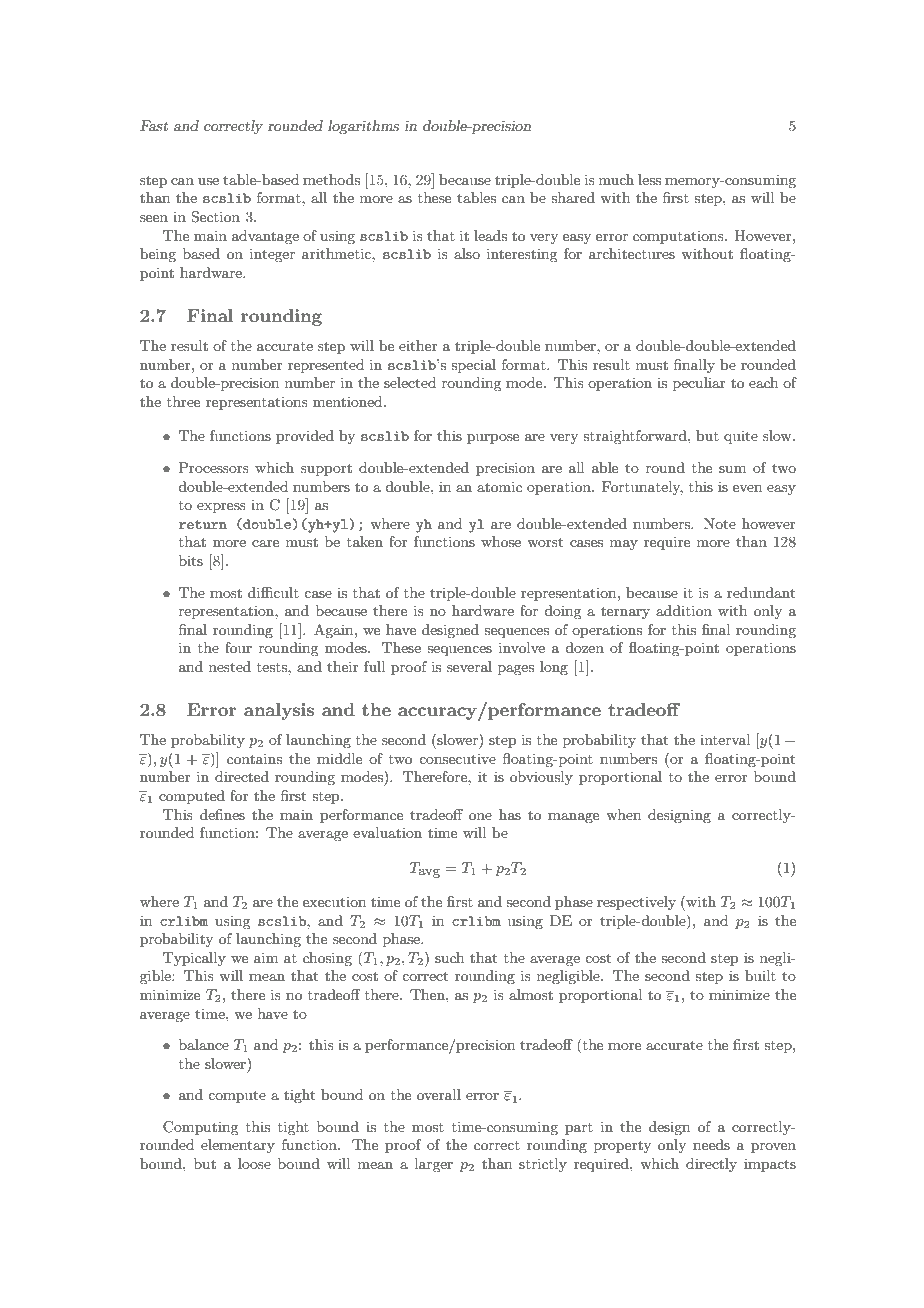 The image size is (924, 1308). What do you see at coordinates (214, 467) in the page?
I see `Processors` at bounding box center [214, 467].
